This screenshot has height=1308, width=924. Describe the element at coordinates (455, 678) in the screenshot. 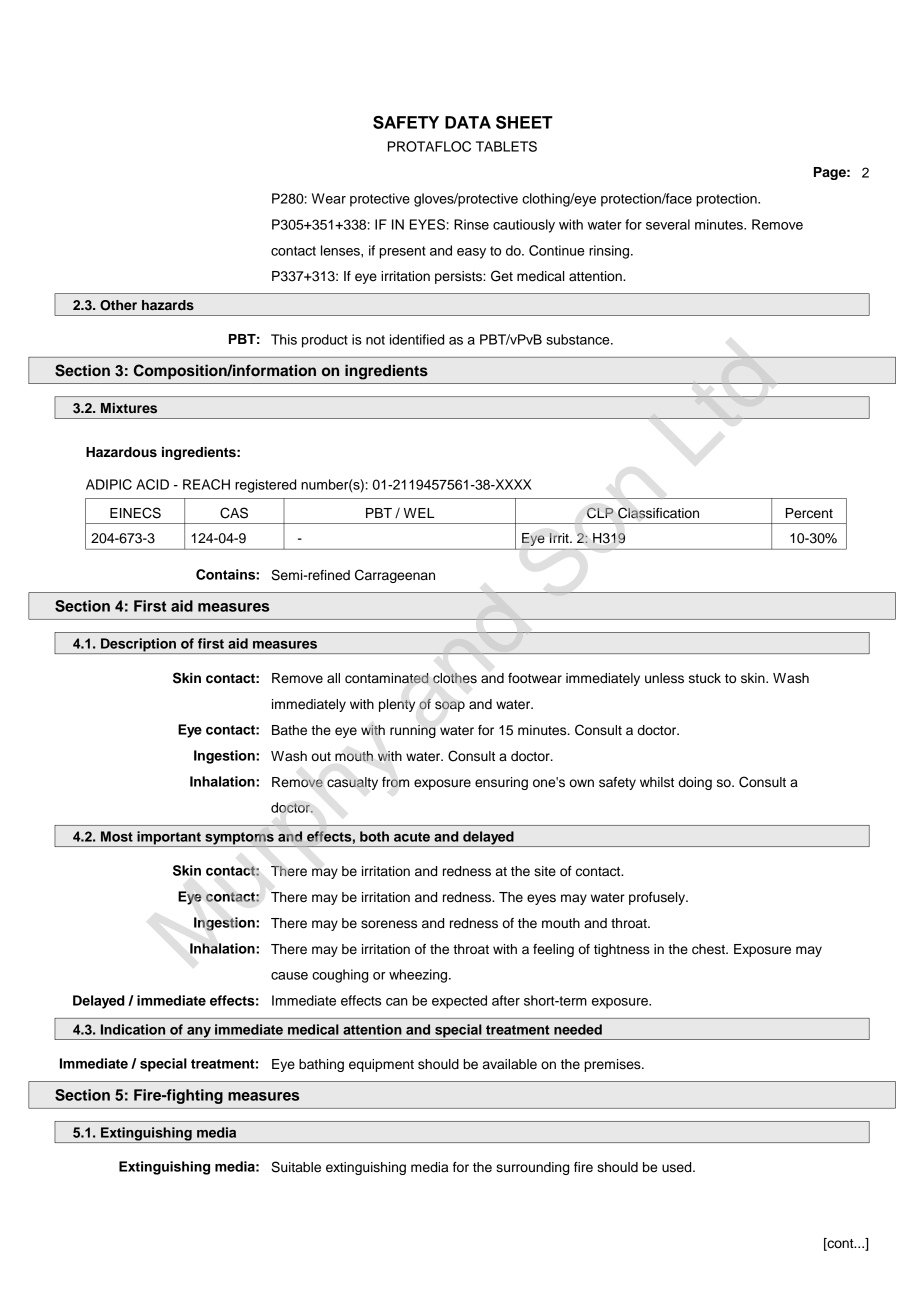

I see `clothes` at that location.
